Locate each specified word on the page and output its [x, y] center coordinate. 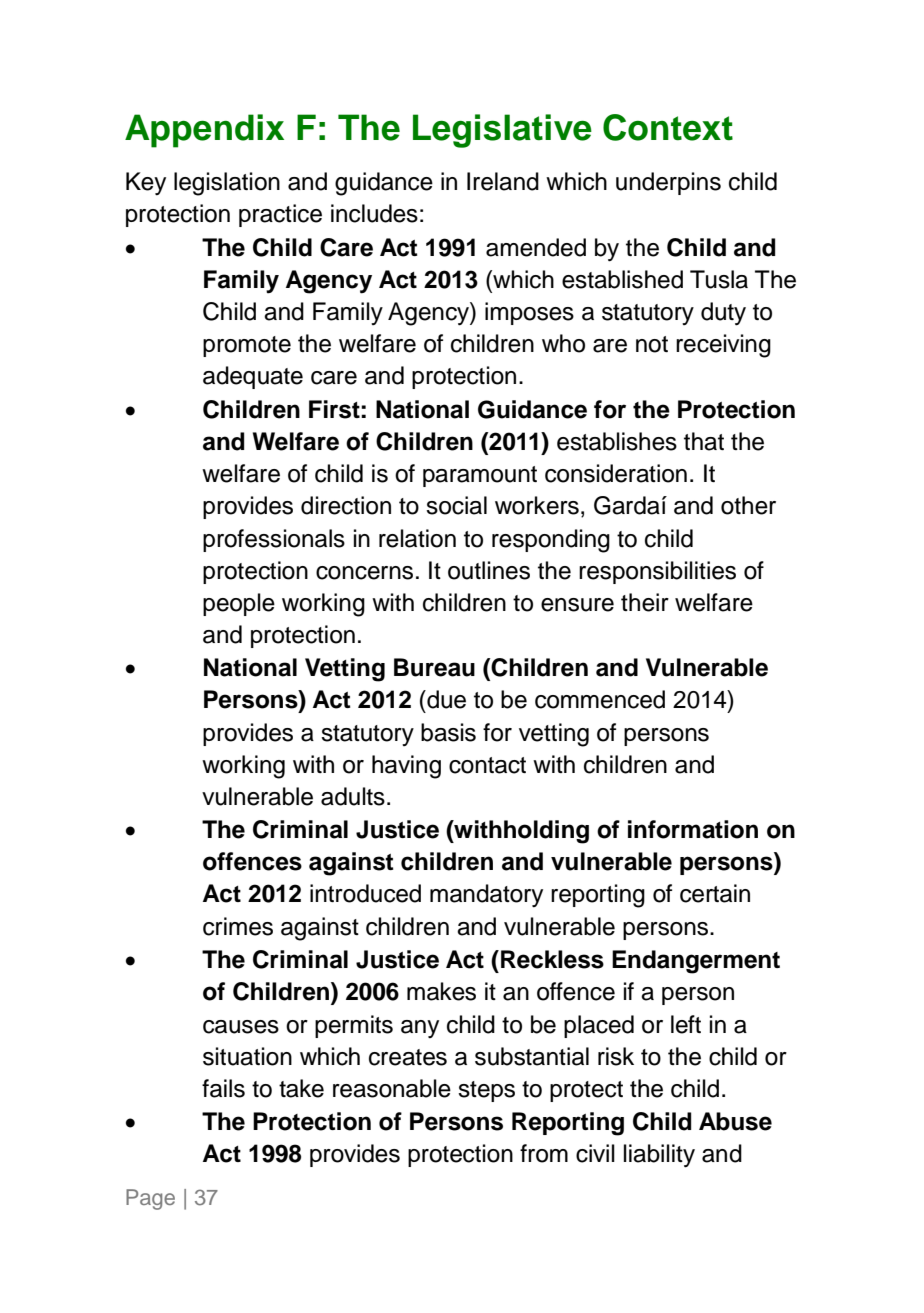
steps [486, 1091]
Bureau [434, 667]
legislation [227, 184]
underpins [668, 183]
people [239, 604]
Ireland [503, 181]
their [645, 602]
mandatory [486, 895]
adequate [253, 377]
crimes [238, 926]
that [704, 441]
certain [715, 893]
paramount [480, 476]
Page [150, 1199]
